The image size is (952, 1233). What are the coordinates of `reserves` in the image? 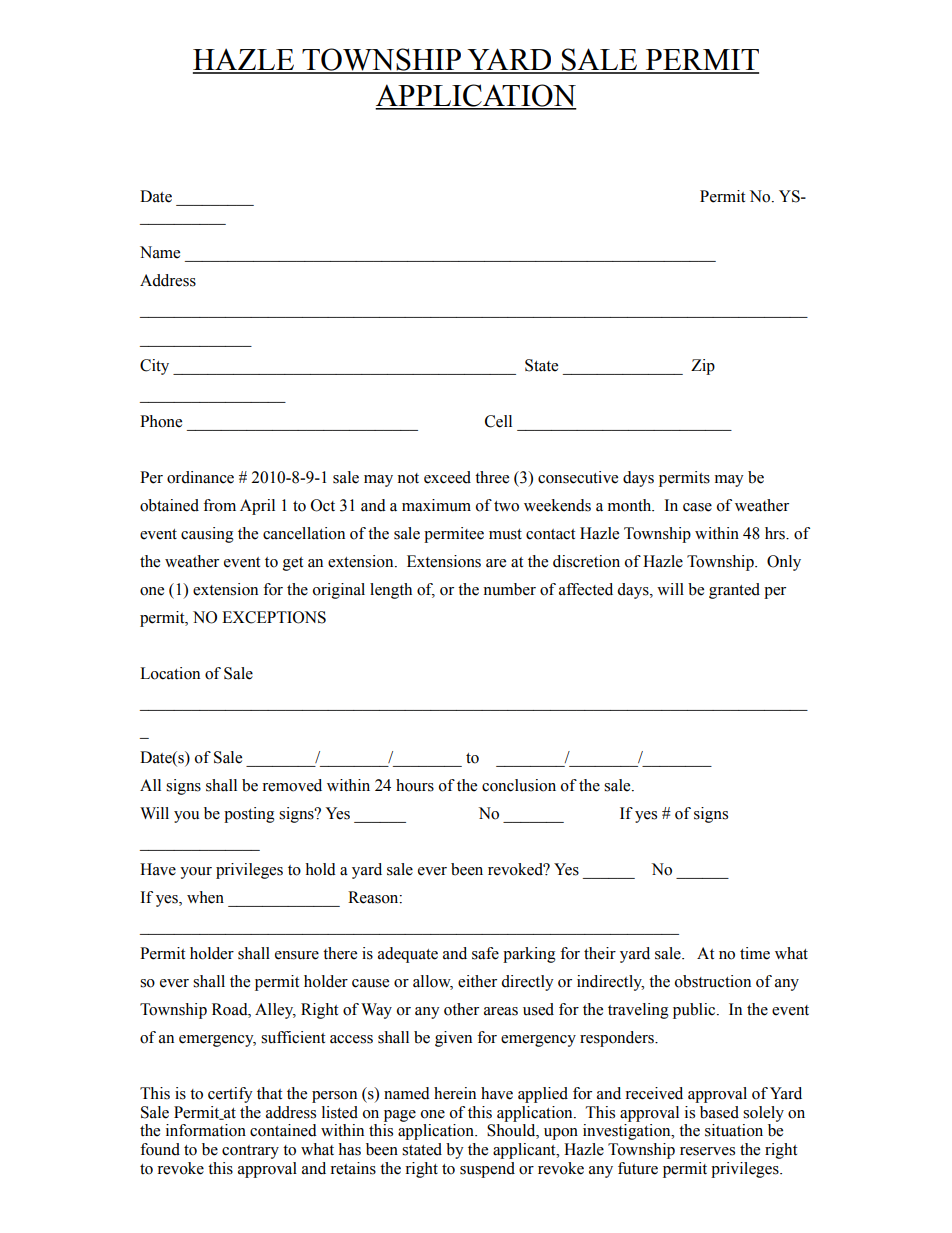 It's located at (707, 1151).
